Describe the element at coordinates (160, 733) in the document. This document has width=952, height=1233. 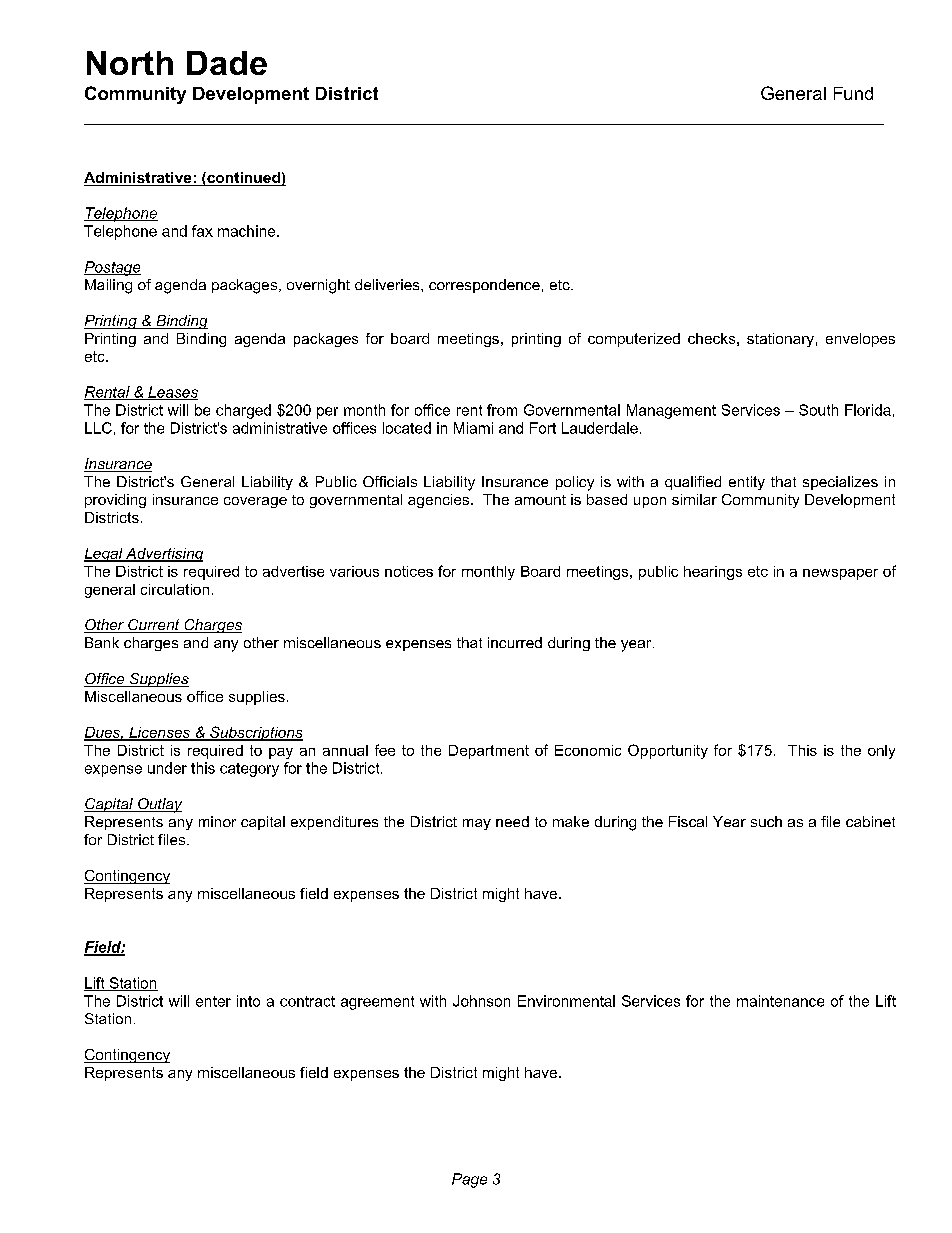
I see `Licenses` at that location.
